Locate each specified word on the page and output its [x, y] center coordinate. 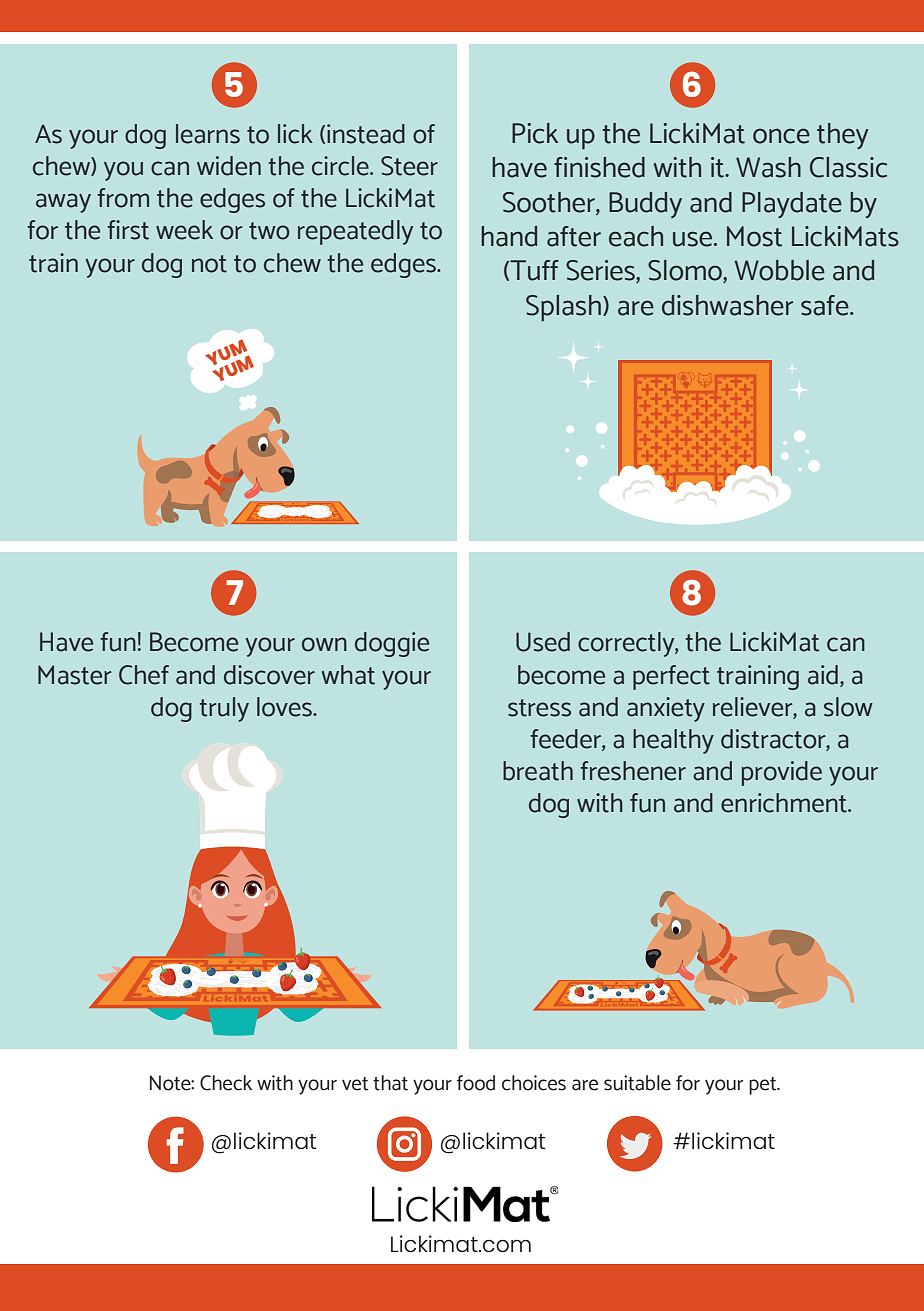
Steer [409, 166]
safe [826, 305]
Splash [563, 308]
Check [226, 1083]
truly [224, 709]
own [324, 644]
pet [764, 1086]
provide [782, 773]
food [476, 1083]
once [781, 136]
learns [208, 134]
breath [538, 771]
